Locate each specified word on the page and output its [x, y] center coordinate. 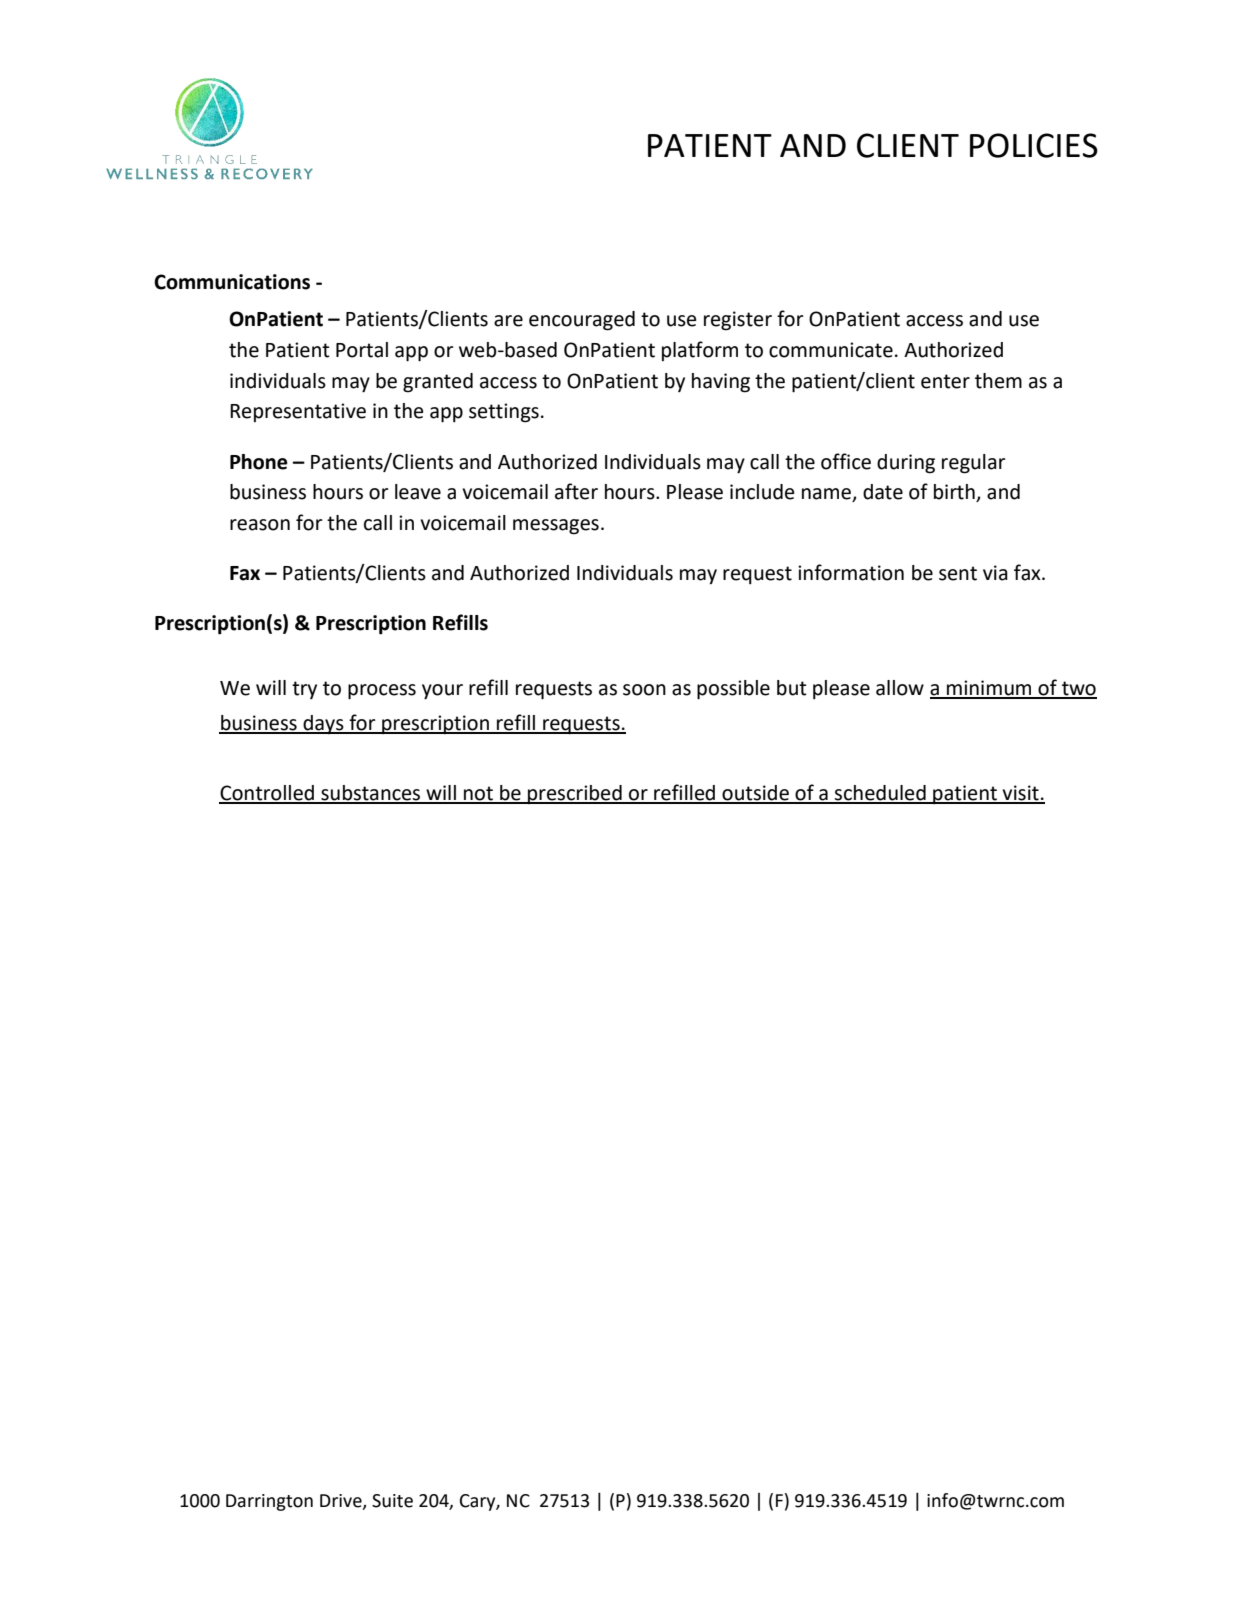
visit [1020, 794]
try [304, 690]
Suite [392, 1501]
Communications [232, 282]
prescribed [575, 794]
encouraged [582, 321]
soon [644, 690]
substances [371, 794]
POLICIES [1034, 145]
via [995, 573]
